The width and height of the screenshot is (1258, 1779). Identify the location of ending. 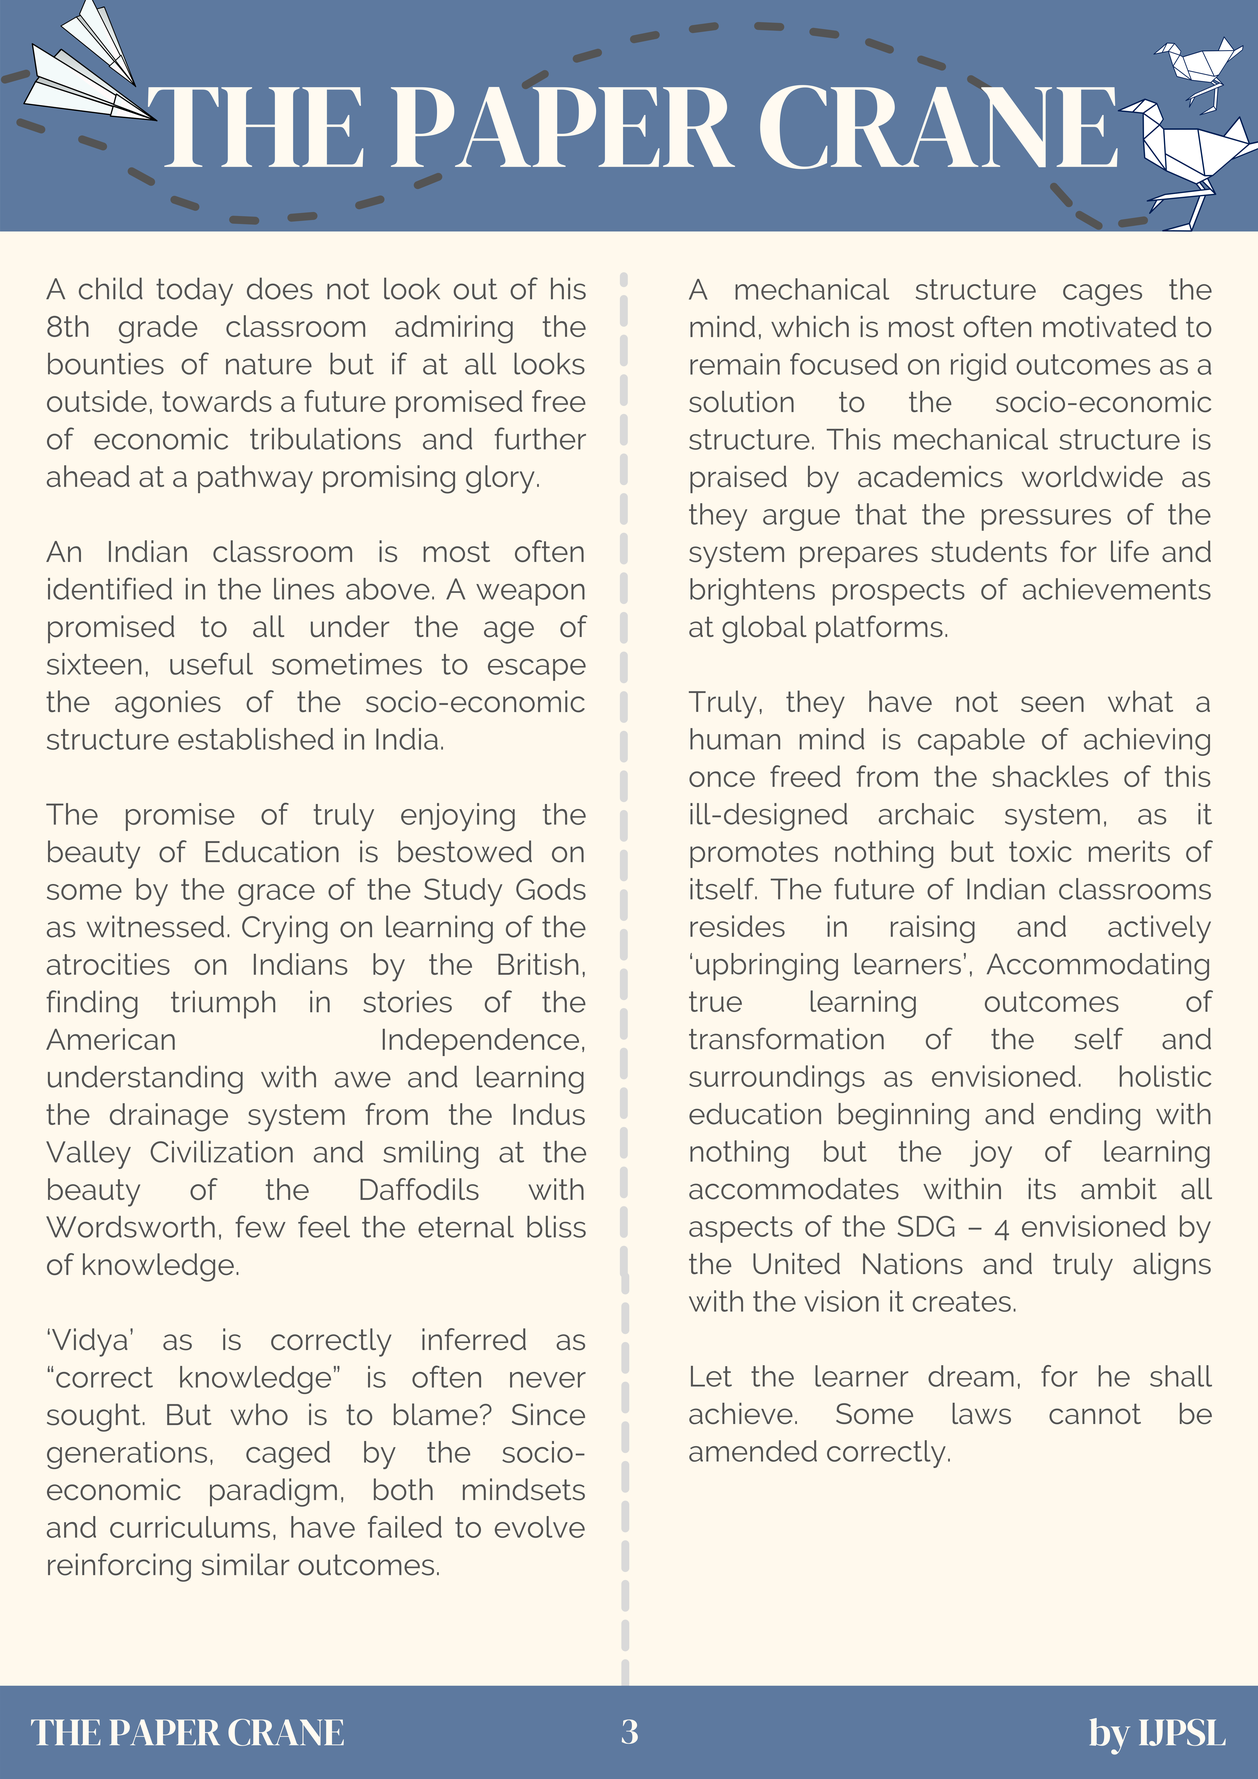
(1095, 1117).
